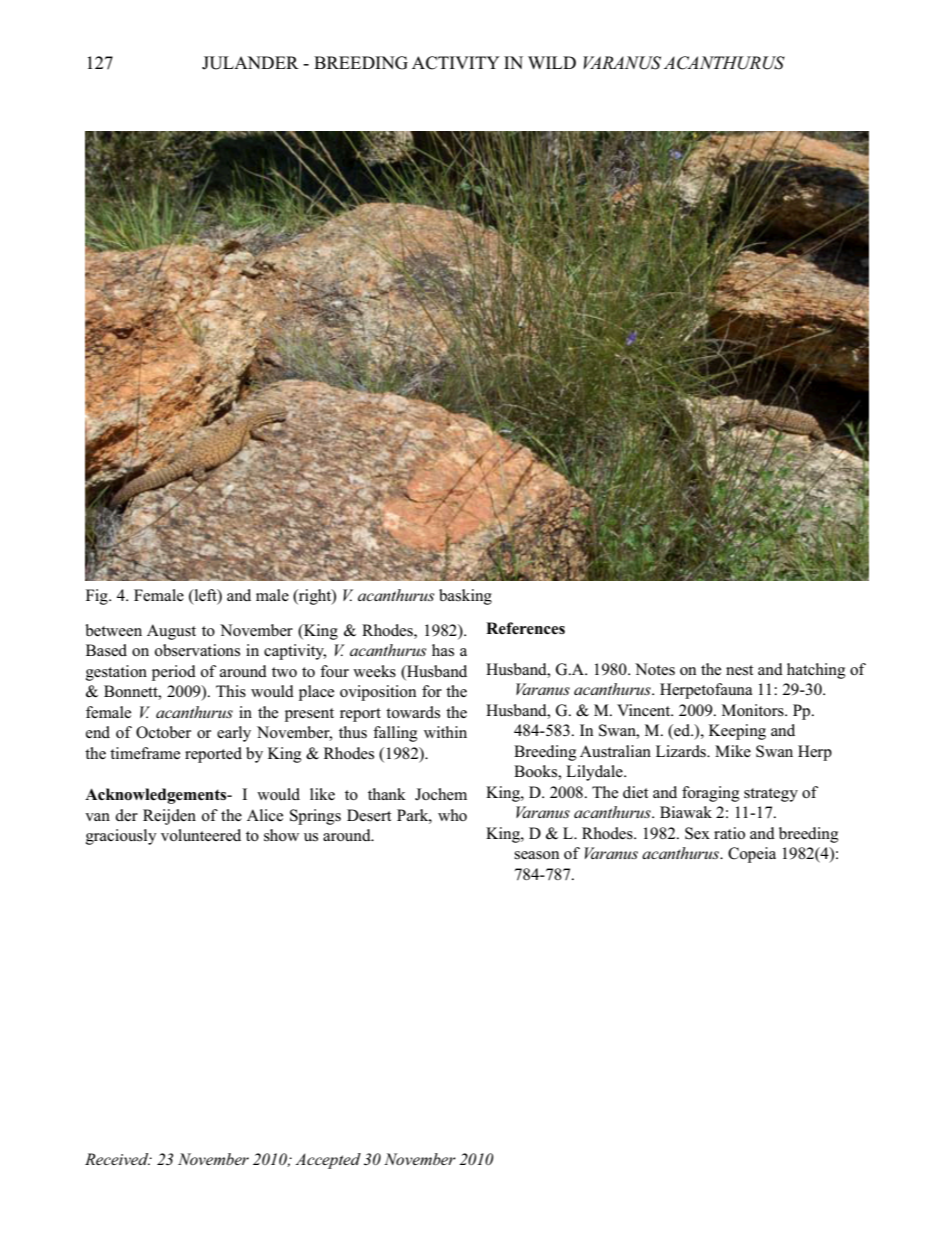 Image resolution: width=952 pixels, height=1233 pixels. What do you see at coordinates (443, 650) in the image?
I see `has` at bounding box center [443, 650].
